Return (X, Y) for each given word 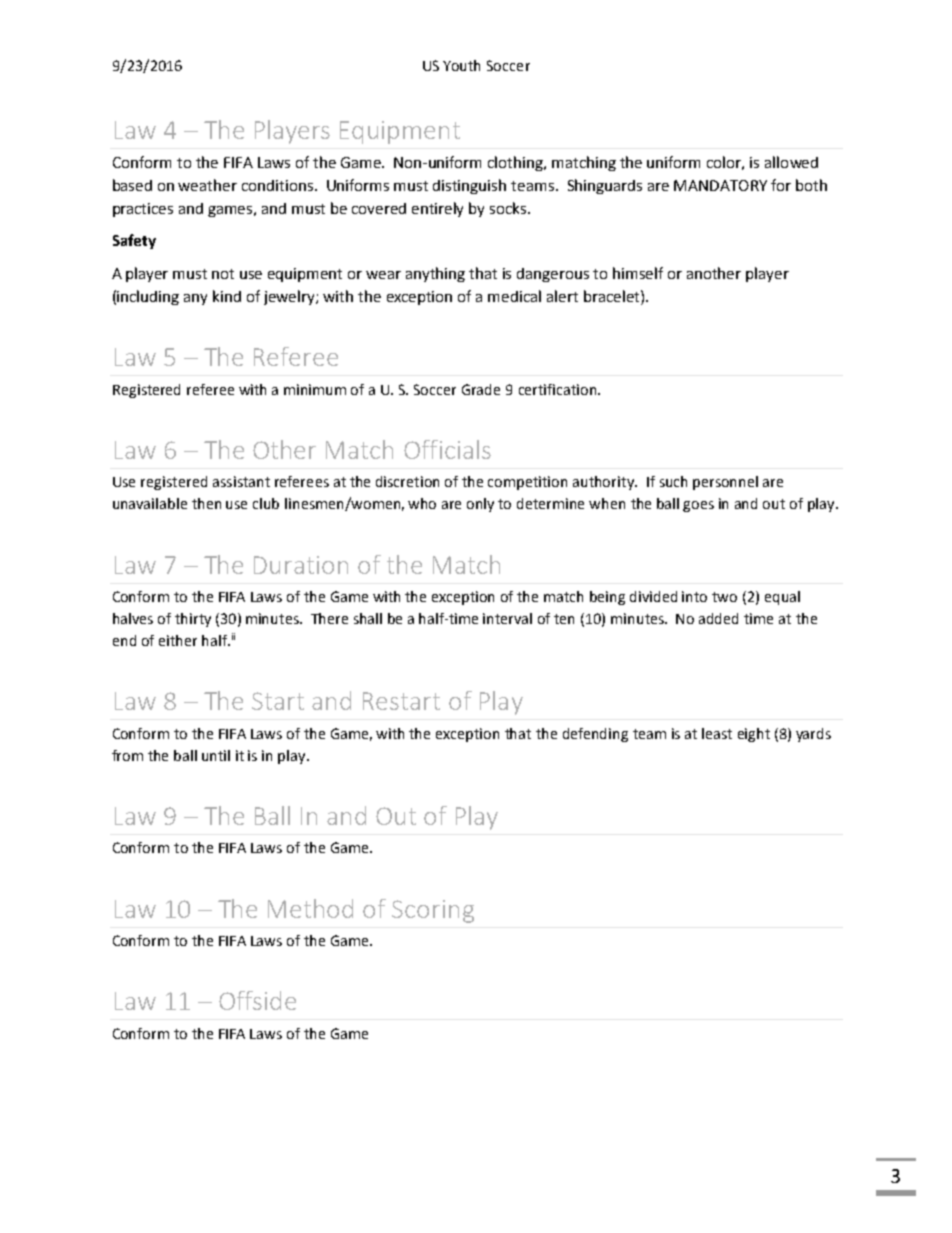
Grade (481, 389)
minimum (315, 389)
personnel (725, 483)
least (717, 733)
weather (207, 185)
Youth (461, 65)
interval (507, 618)
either (178, 640)
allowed (791, 162)
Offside (257, 1000)
